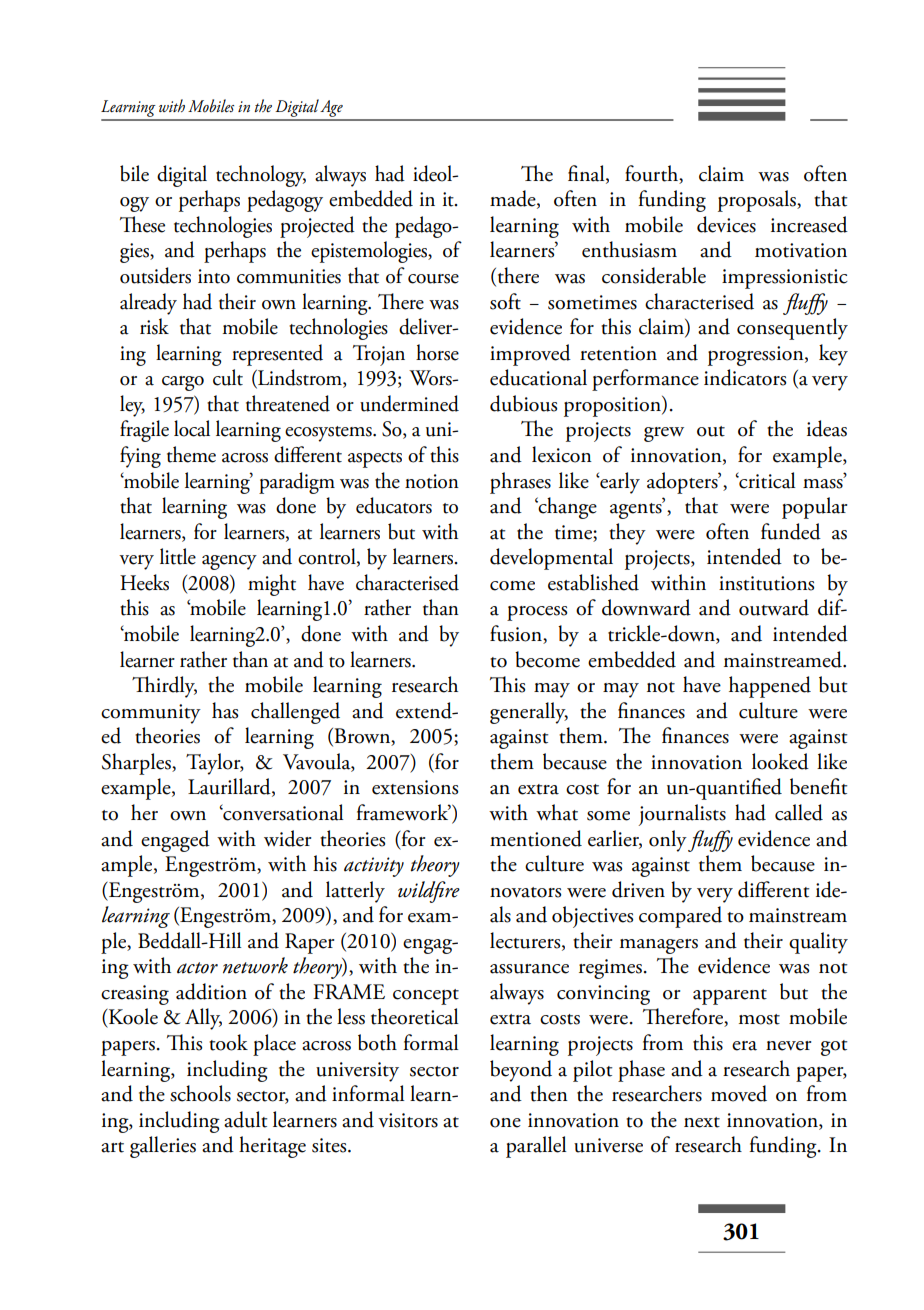 The width and height of the screenshot is (924, 1310). What do you see at coordinates (151, 714) in the screenshot?
I see `community` at bounding box center [151, 714].
